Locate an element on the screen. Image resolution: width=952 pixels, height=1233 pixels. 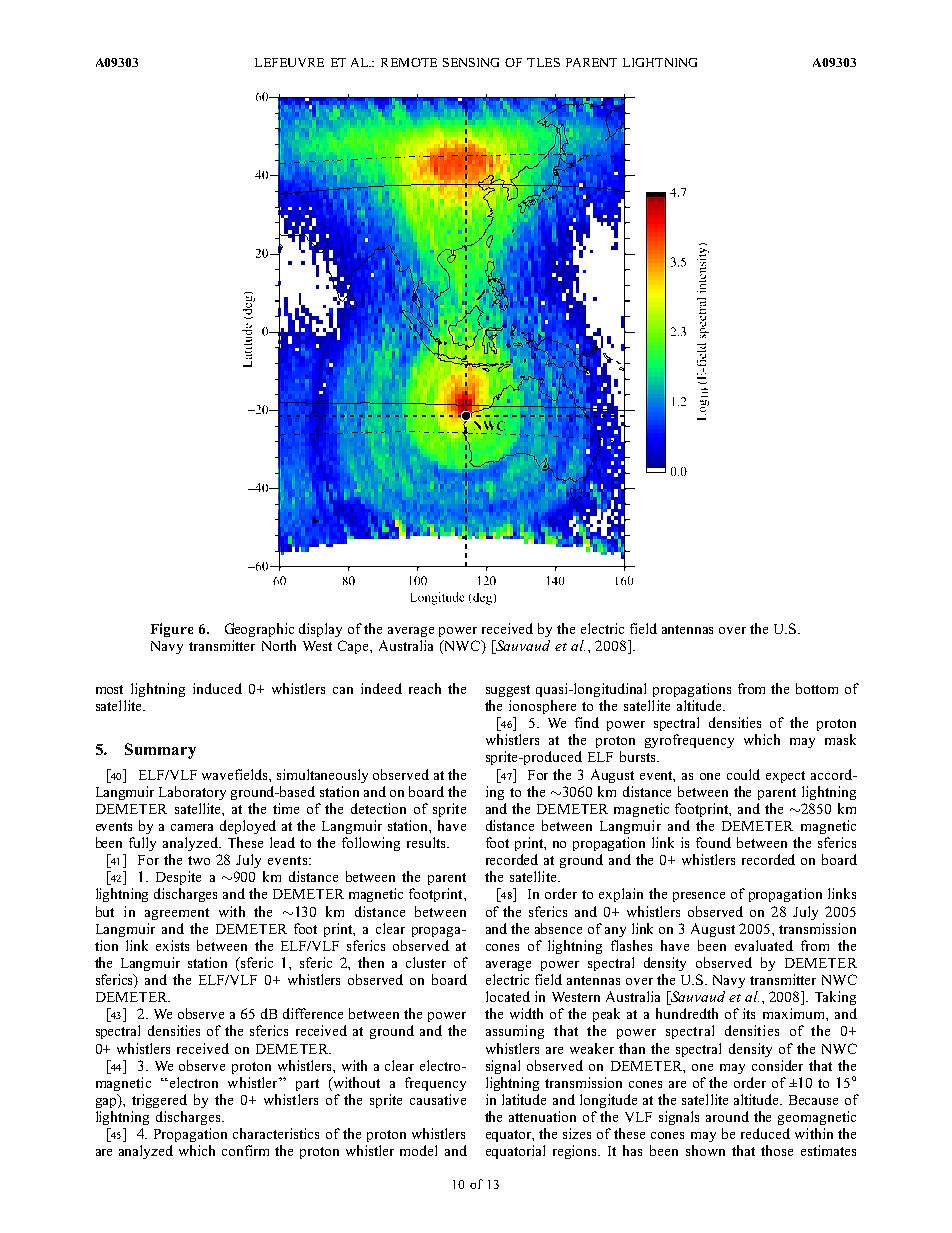
bottom is located at coordinates (817, 688).
